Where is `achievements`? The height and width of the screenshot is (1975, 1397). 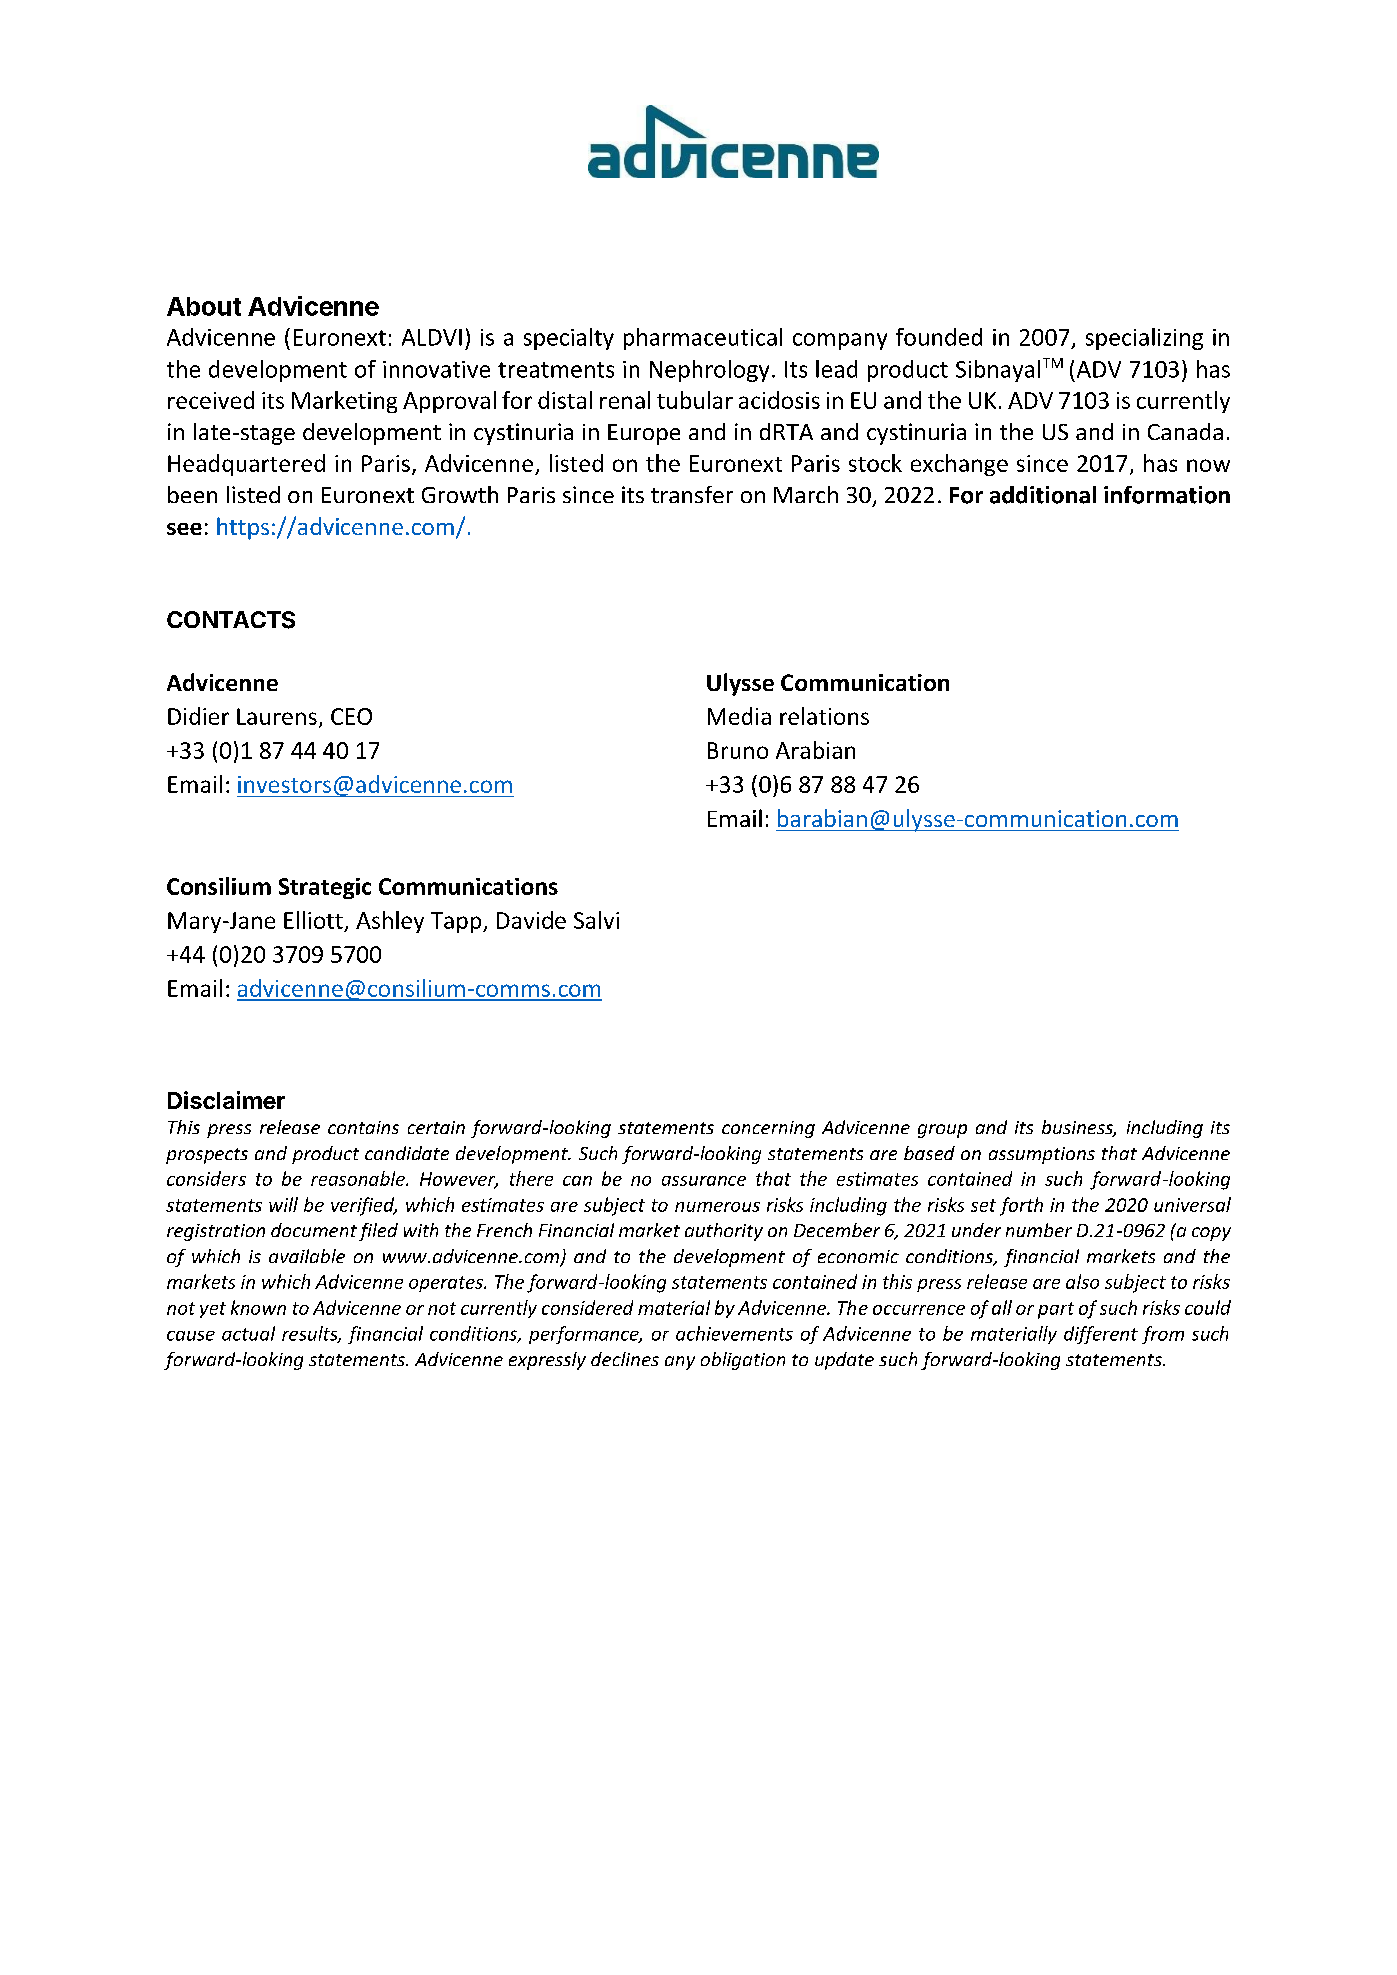 achievements is located at coordinates (734, 1333).
